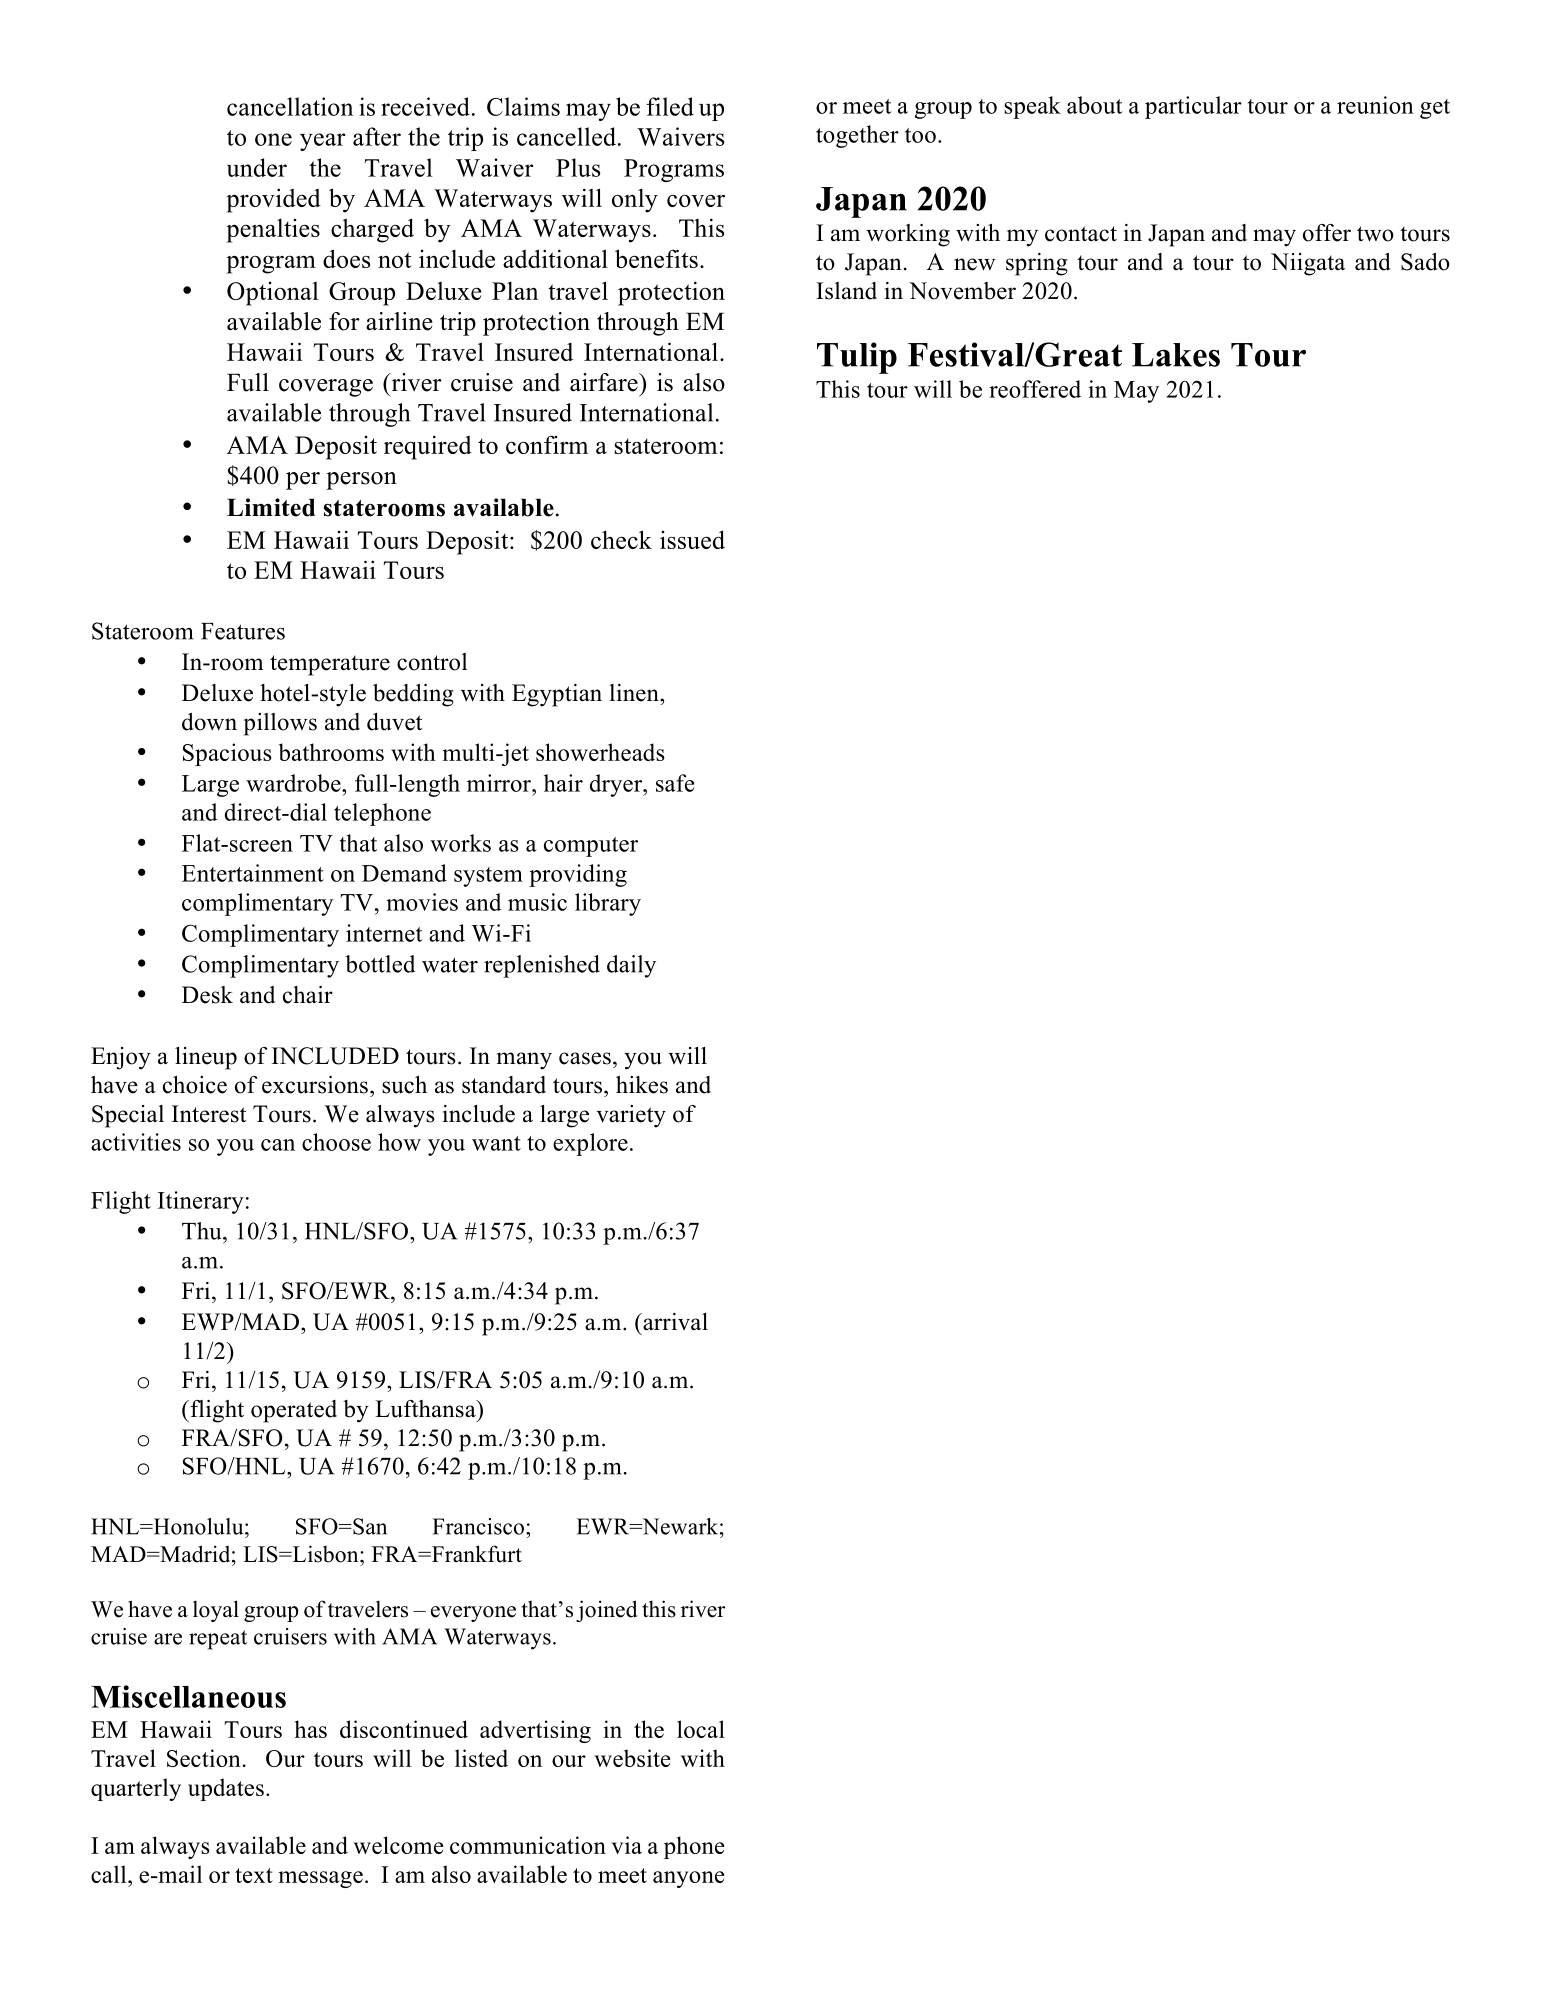  Describe the element at coordinates (631, 966) in the screenshot. I see `daily` at that location.
